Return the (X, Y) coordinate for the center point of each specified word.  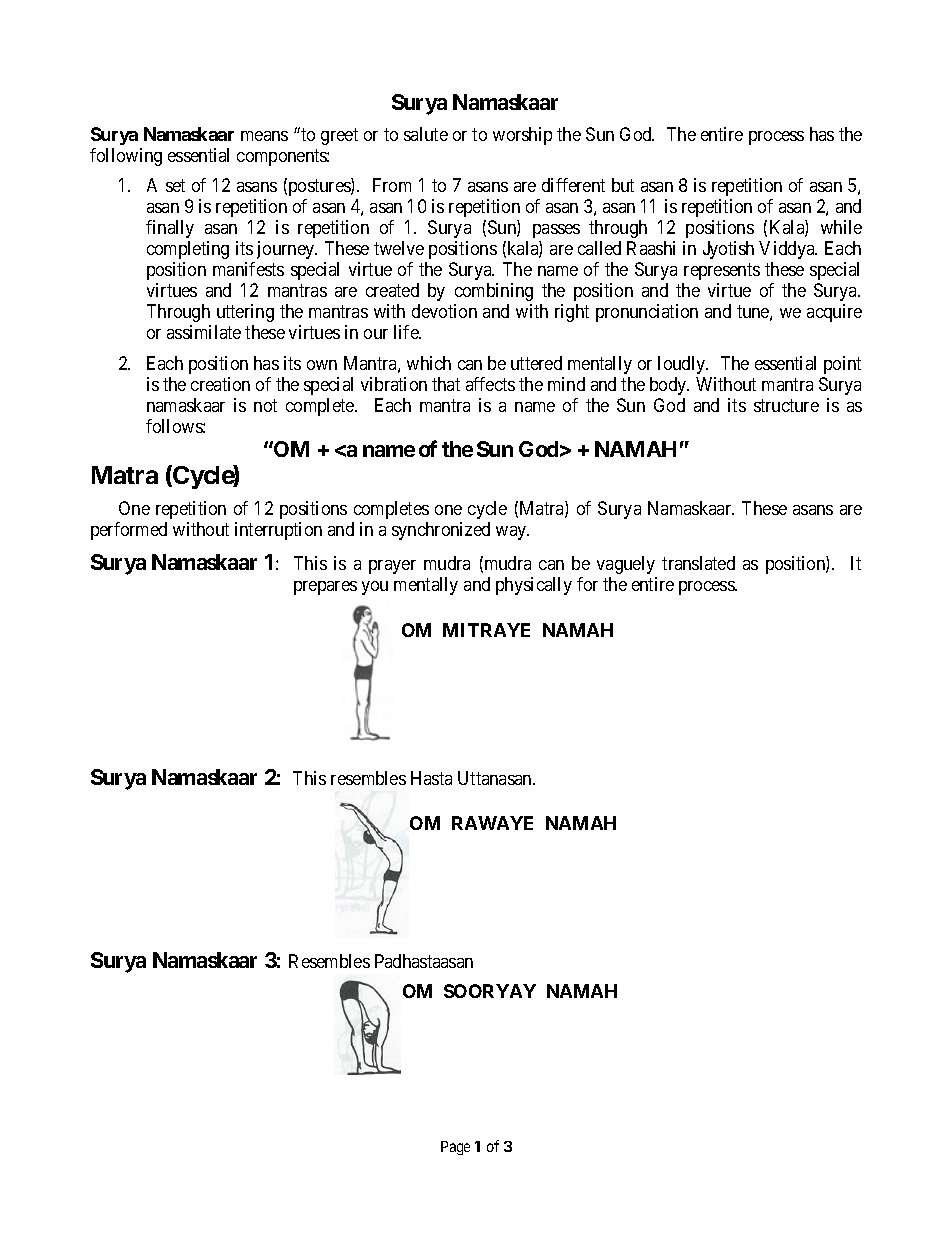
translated (698, 563)
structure (786, 405)
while (841, 227)
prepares (325, 588)
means (264, 136)
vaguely (626, 565)
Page (455, 1148)
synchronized (441, 531)
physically (534, 586)
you (375, 588)
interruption (278, 531)
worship (522, 136)
